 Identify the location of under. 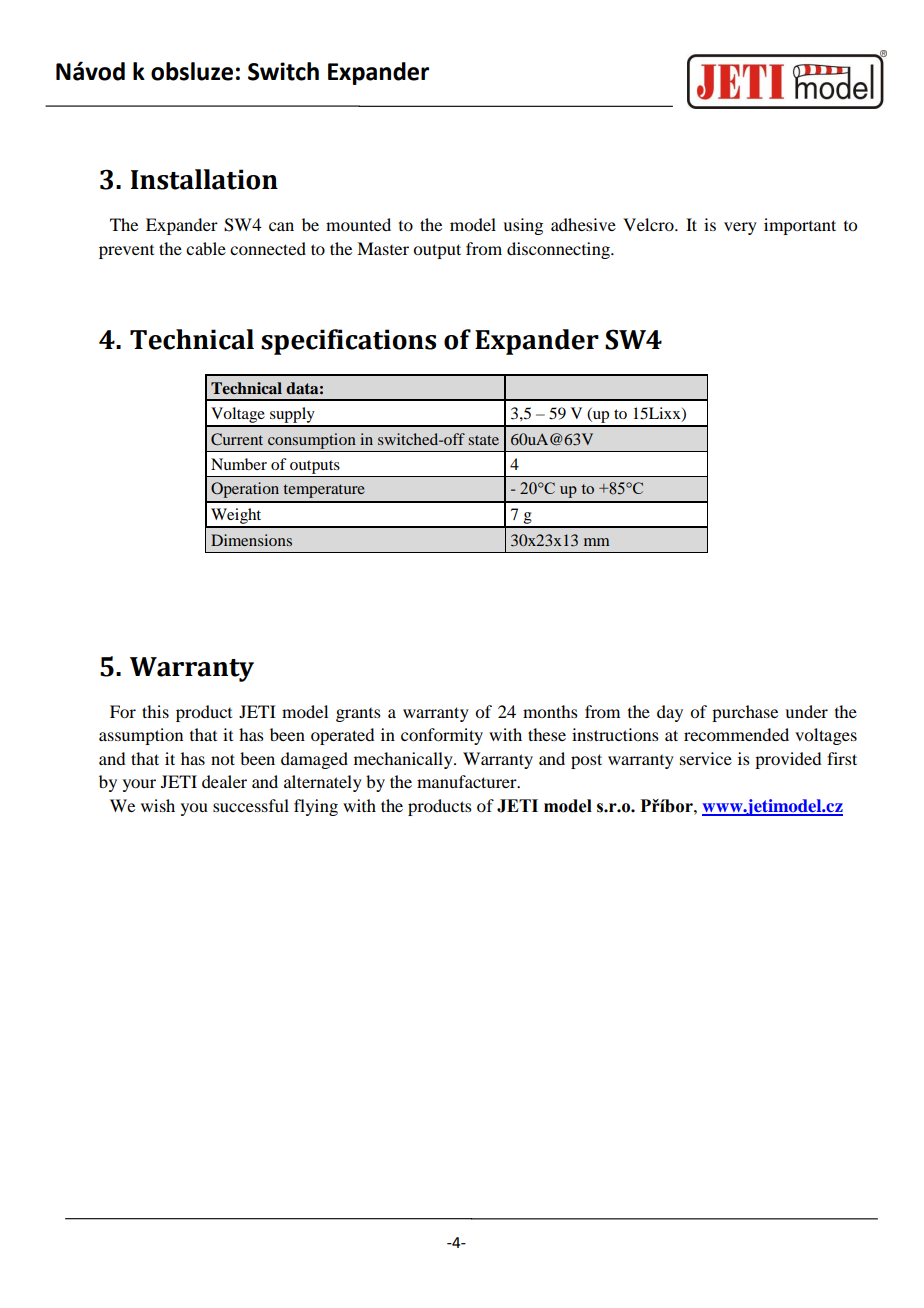
(806, 711).
